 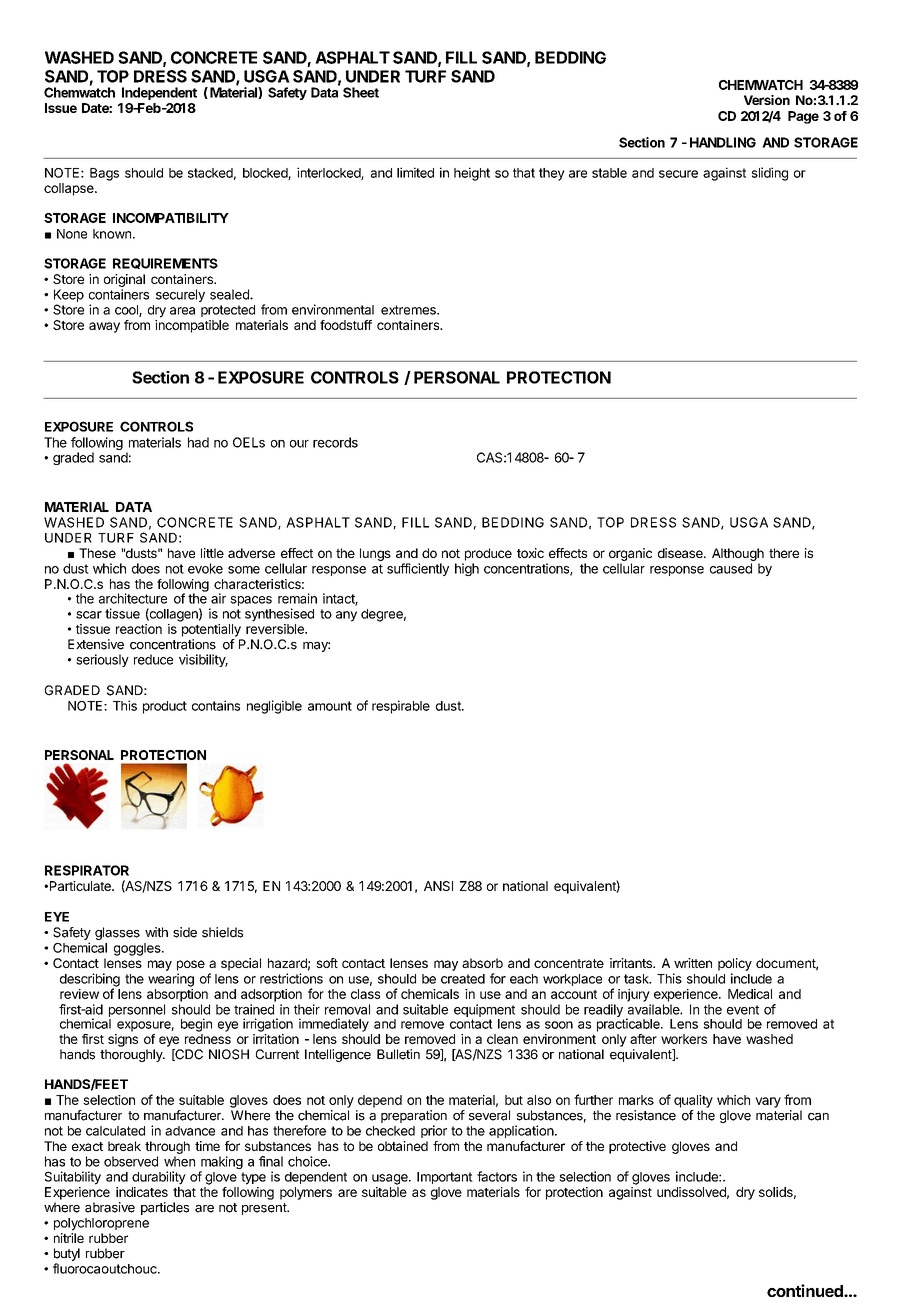 I want to click on policy, so click(x=735, y=964).
